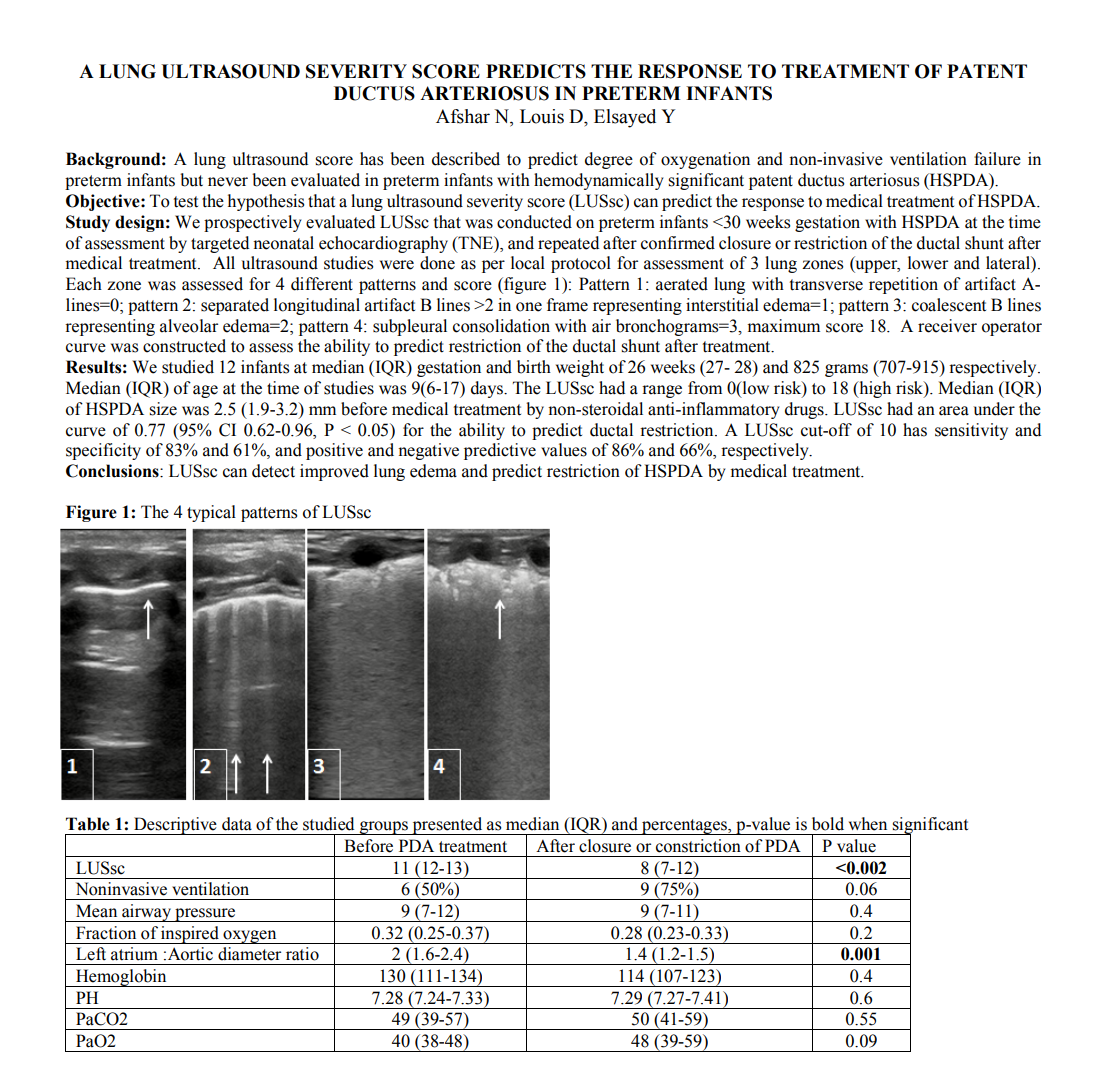  What do you see at coordinates (997, 159) in the document?
I see `failure` at bounding box center [997, 159].
